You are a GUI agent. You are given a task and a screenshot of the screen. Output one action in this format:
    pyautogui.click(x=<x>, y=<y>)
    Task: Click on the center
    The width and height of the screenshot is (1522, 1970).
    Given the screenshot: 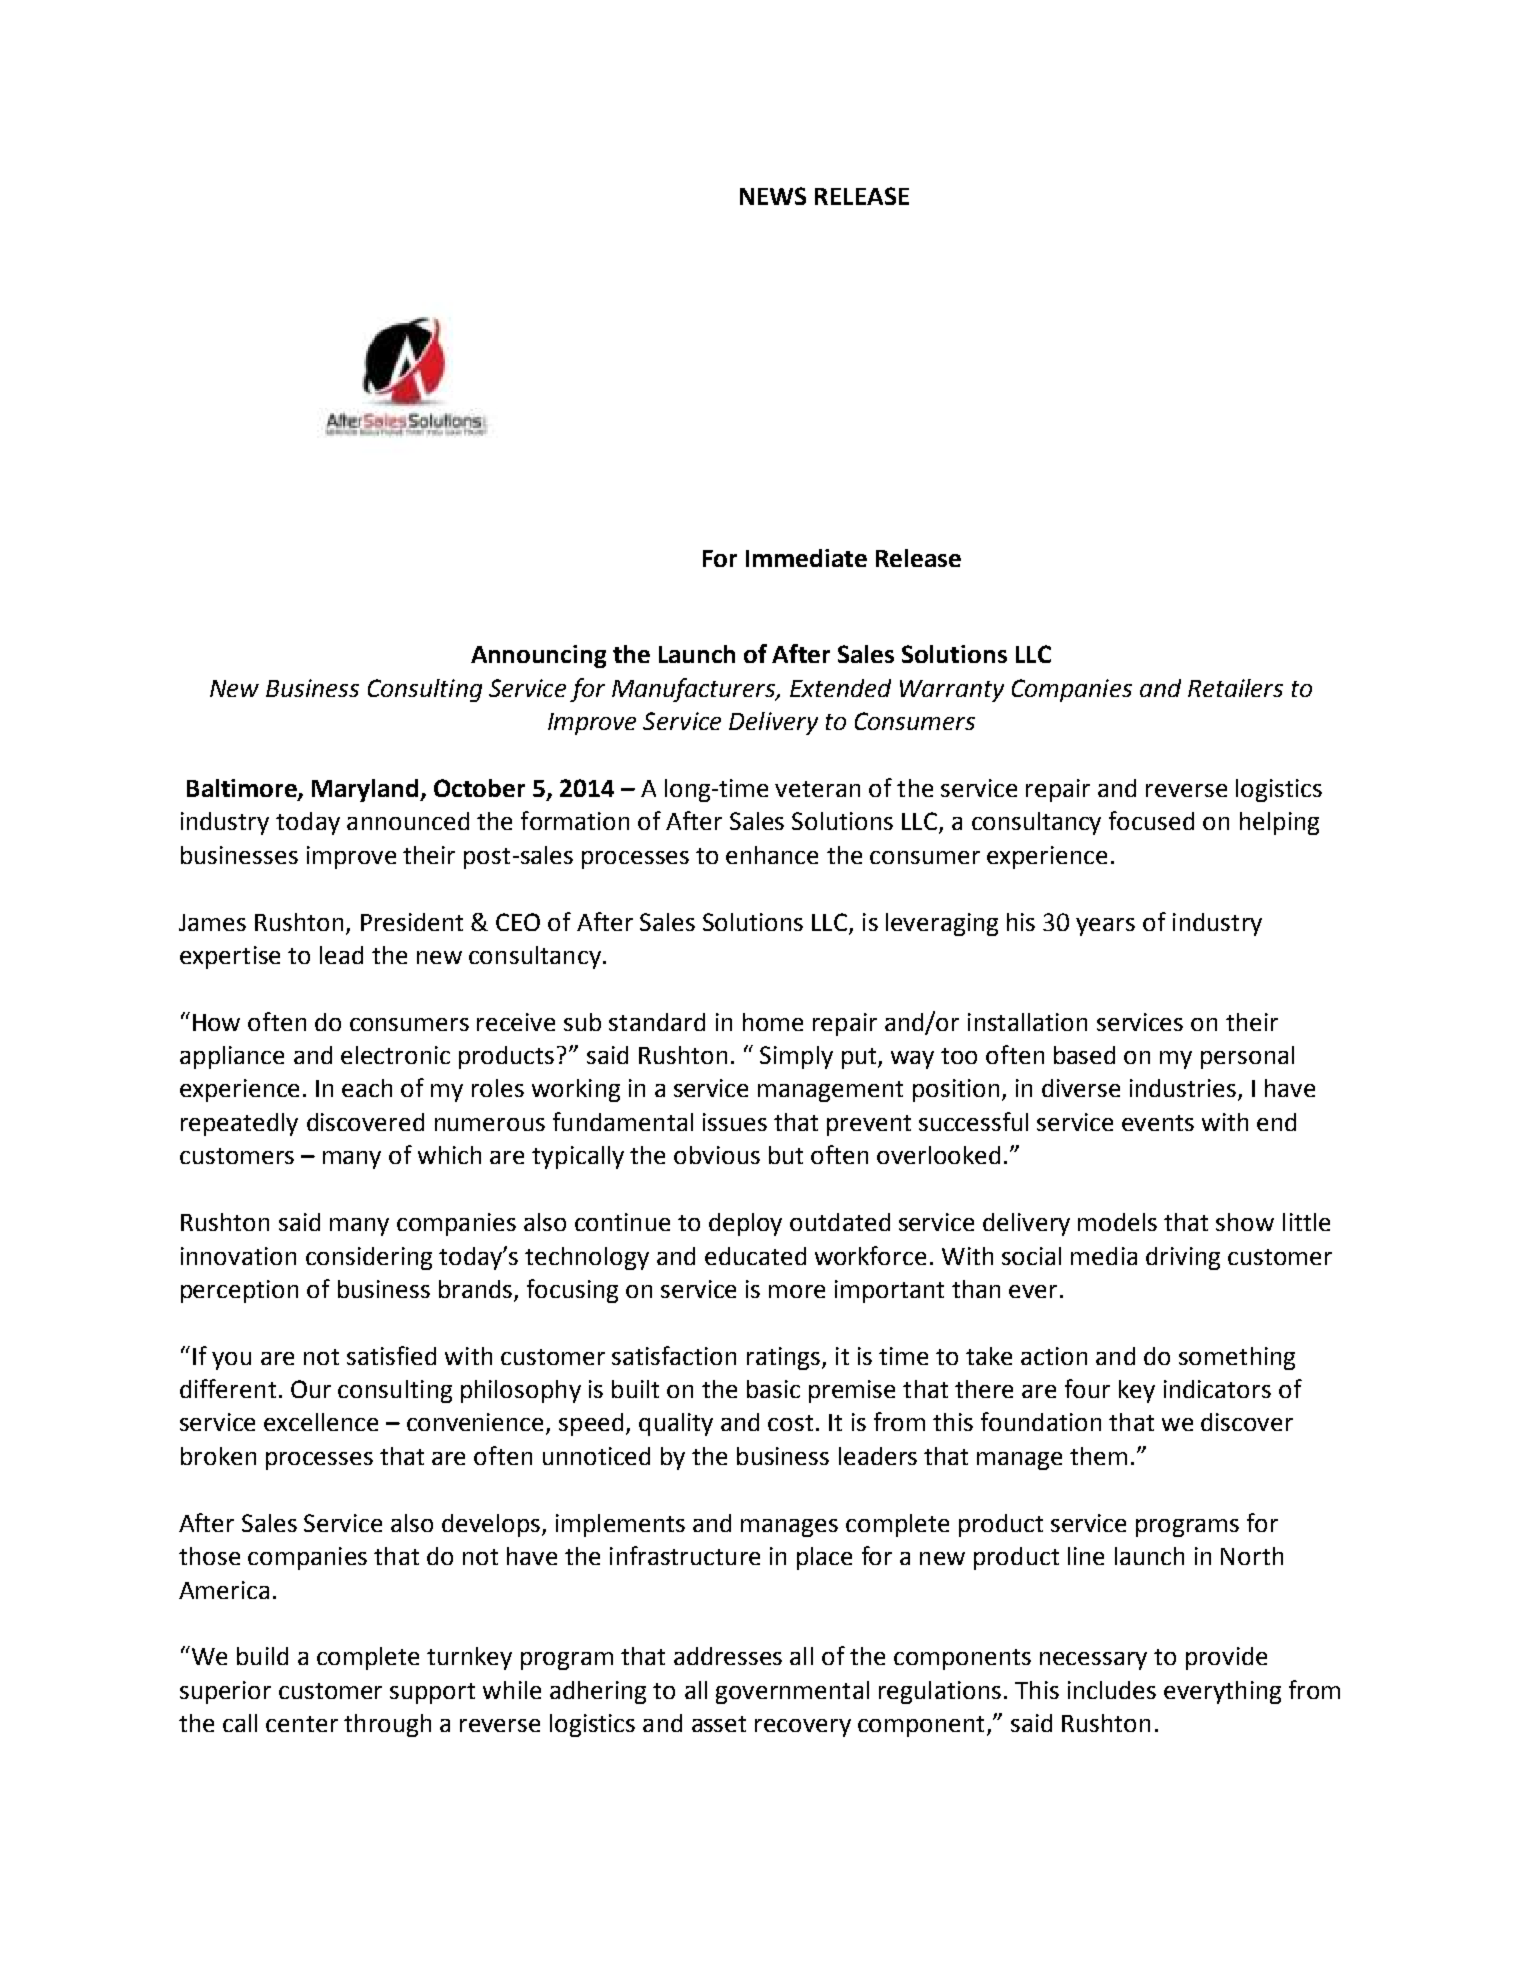 What is the action you would take?
    pyautogui.click(x=302, y=1724)
